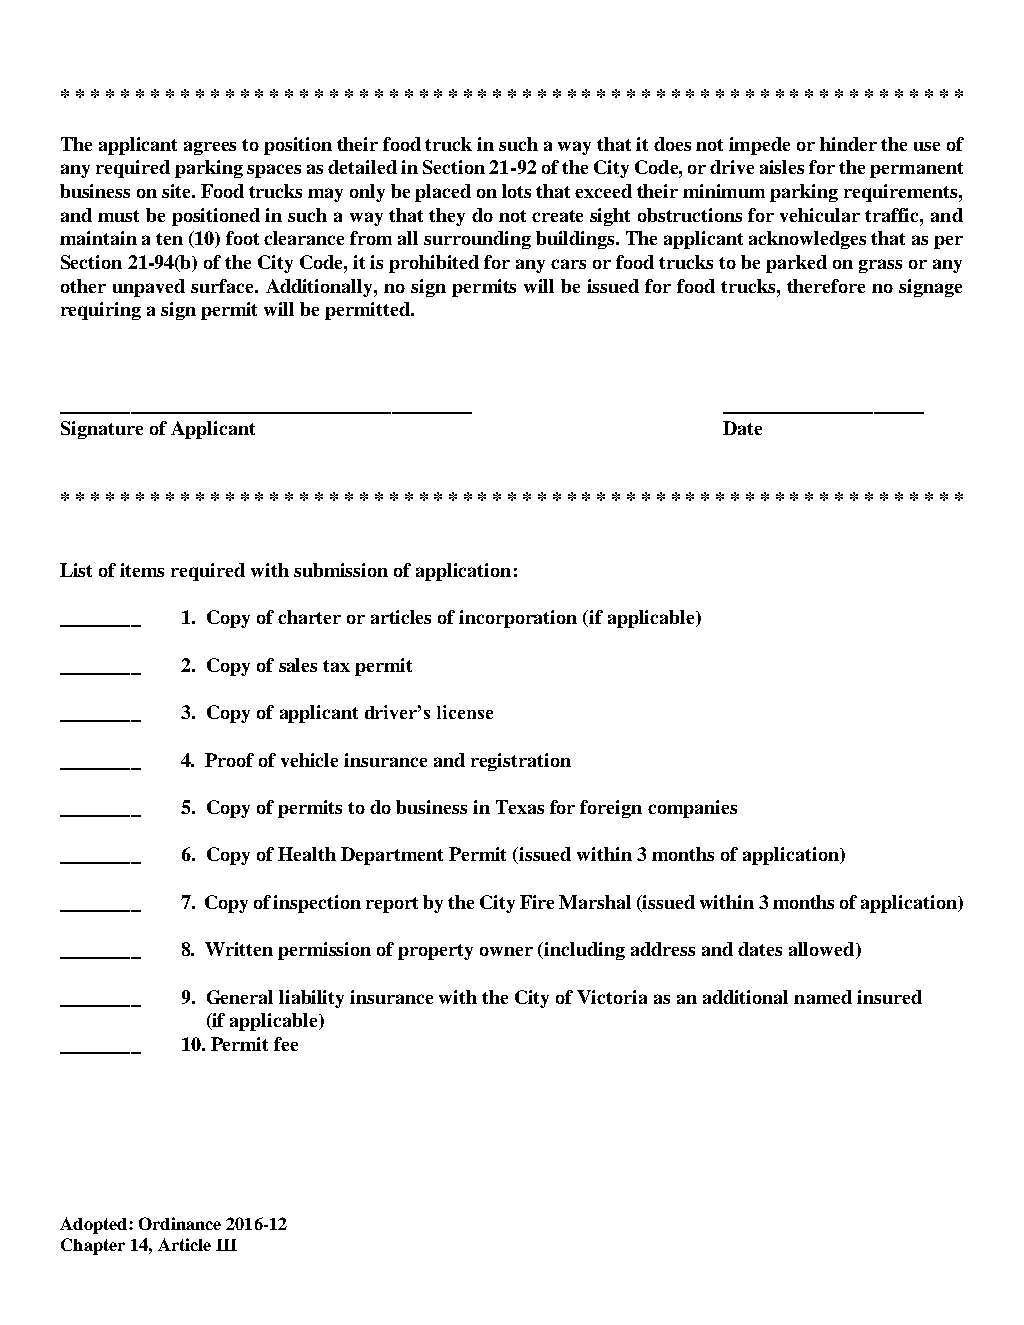 Image resolution: width=1024 pixels, height=1325 pixels. I want to click on requiring, so click(101, 311).
